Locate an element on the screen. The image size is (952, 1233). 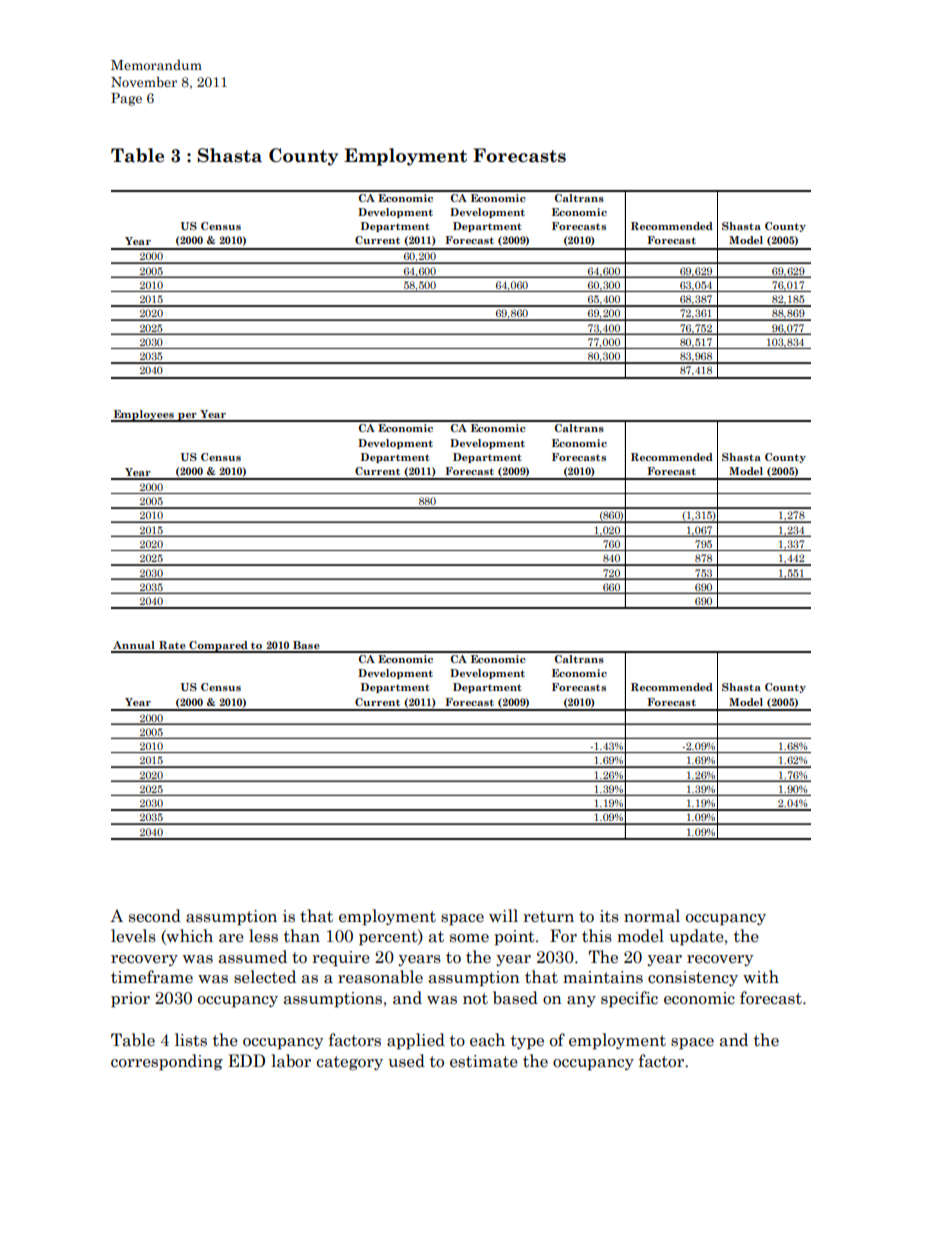
Employees is located at coordinates (143, 416).
